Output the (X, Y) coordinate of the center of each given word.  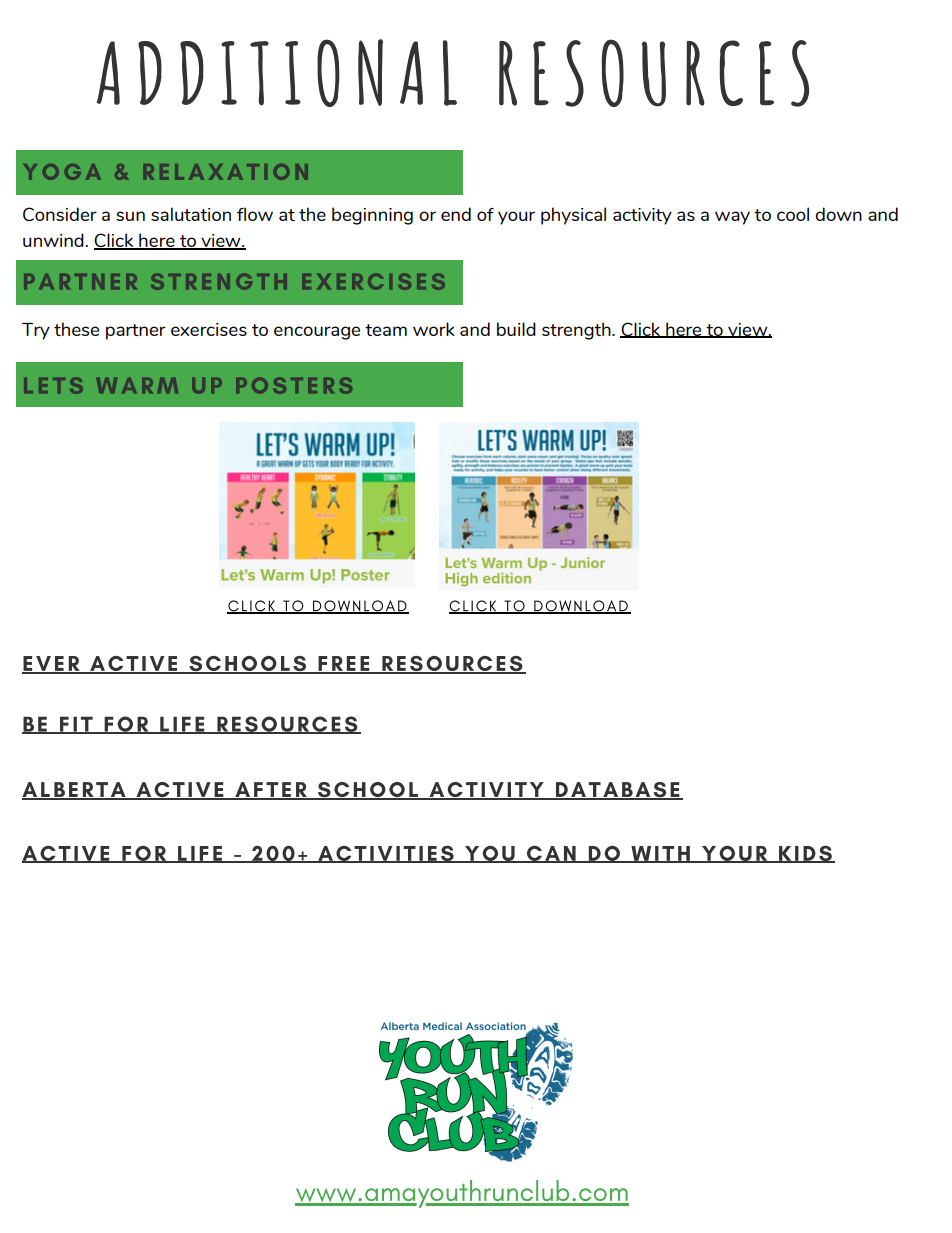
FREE (344, 664)
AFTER (271, 790)
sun (130, 216)
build (516, 329)
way (732, 218)
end (456, 214)
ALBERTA (75, 790)
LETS (53, 385)
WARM (137, 385)
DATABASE (617, 791)
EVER (52, 664)
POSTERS (294, 385)
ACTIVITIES (386, 854)
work (434, 329)
